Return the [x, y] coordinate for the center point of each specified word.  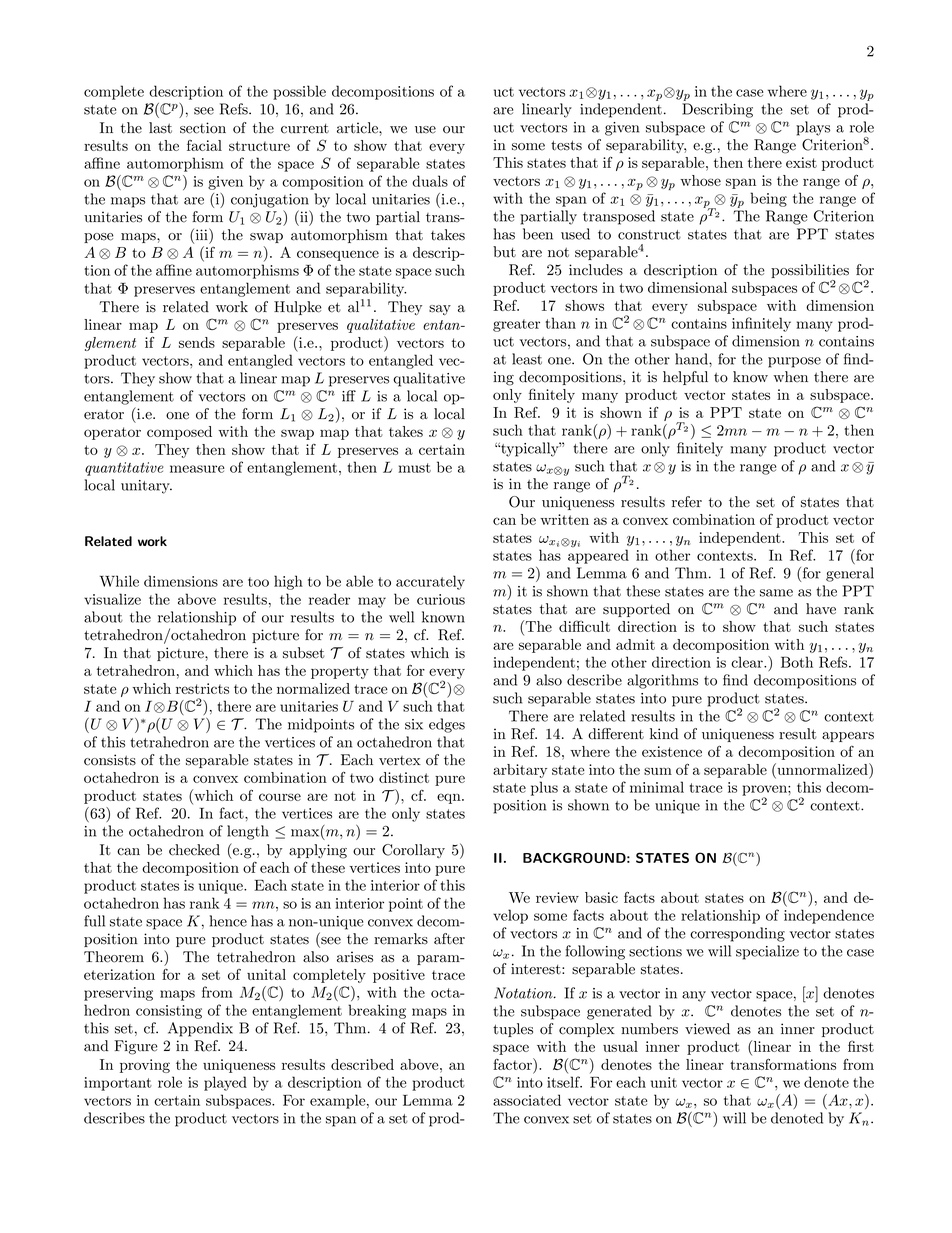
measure [197, 469]
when [790, 377]
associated [527, 1100]
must [414, 468]
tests [566, 145]
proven [765, 791]
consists [110, 760]
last [160, 128]
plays [813, 128]
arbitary [520, 771]
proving [145, 1066]
